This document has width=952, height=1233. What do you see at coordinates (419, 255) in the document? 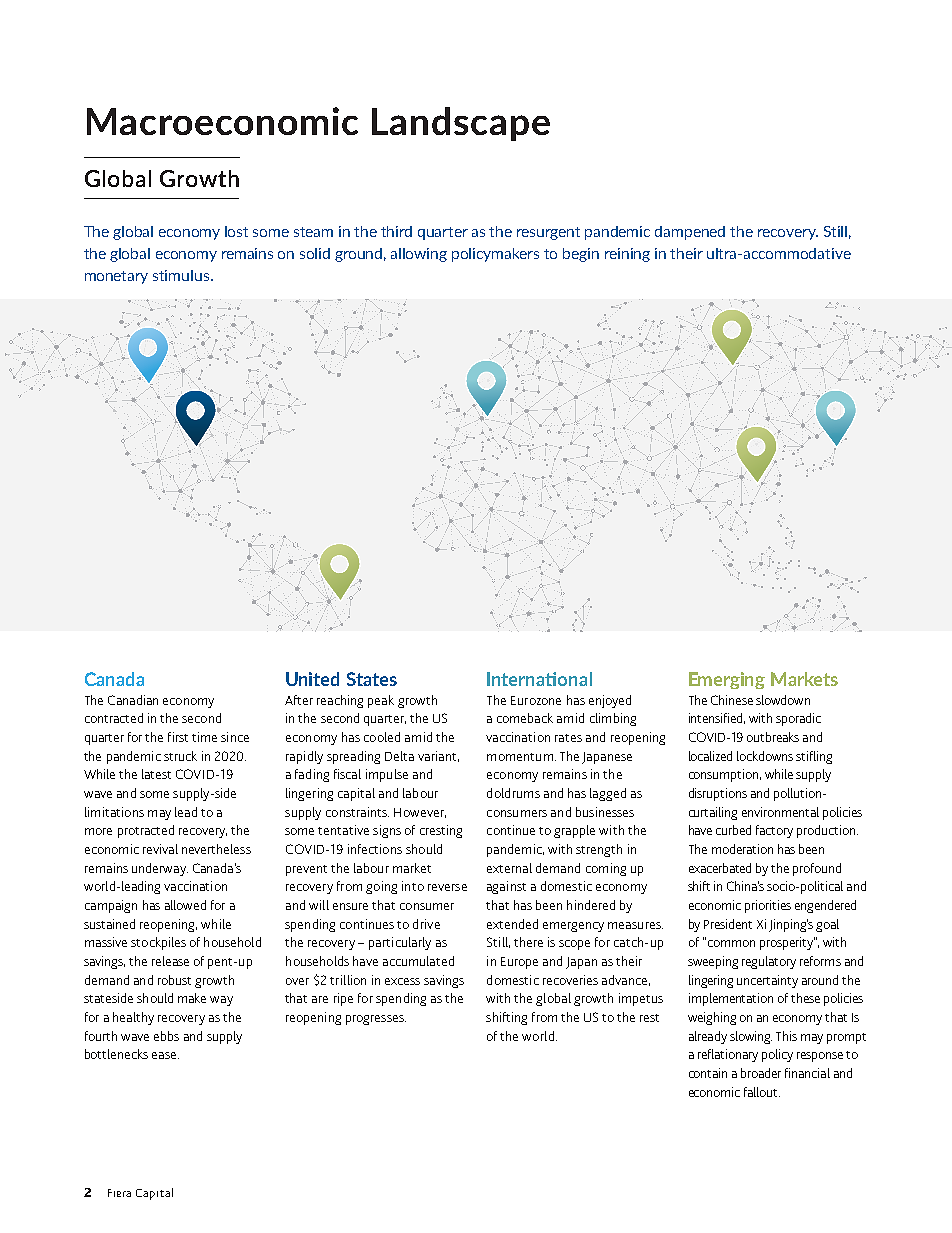
I see `allowing` at bounding box center [419, 255].
